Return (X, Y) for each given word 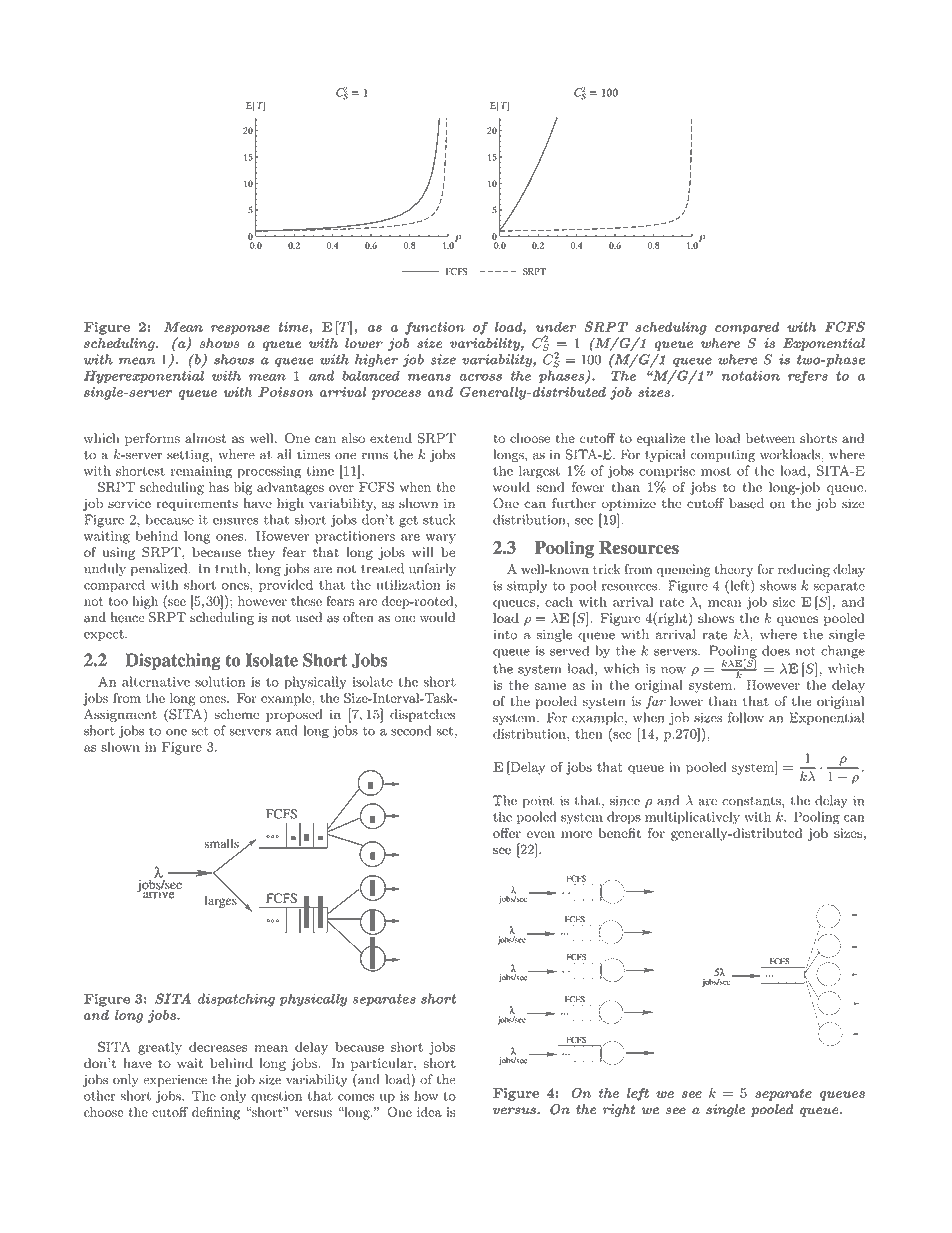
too (118, 601)
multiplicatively (692, 818)
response (240, 330)
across (480, 377)
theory (734, 570)
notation (751, 375)
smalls (222, 843)
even (541, 834)
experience (175, 1081)
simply (527, 586)
